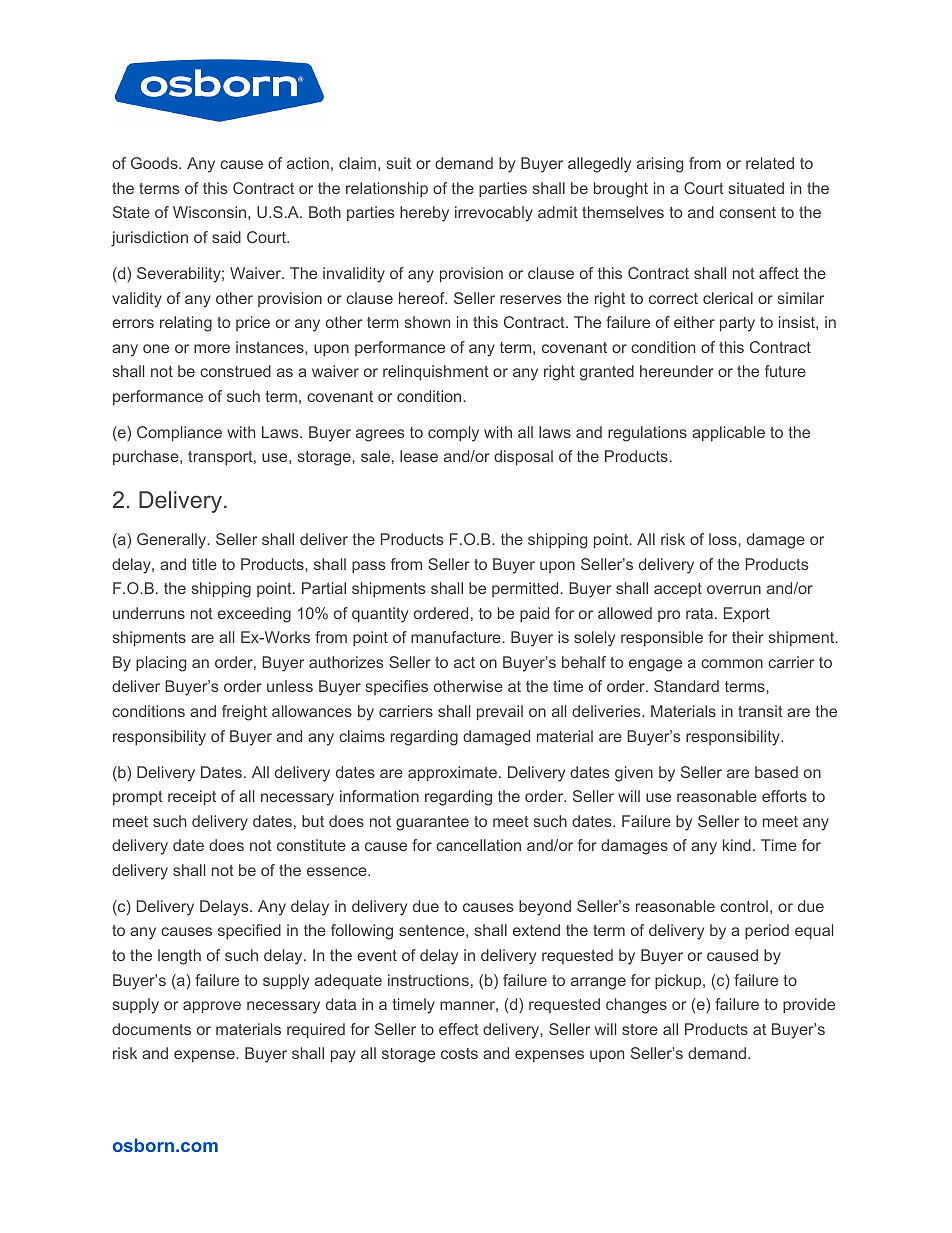  What do you see at coordinates (494, 214) in the screenshot?
I see `irrevocably` at bounding box center [494, 214].
